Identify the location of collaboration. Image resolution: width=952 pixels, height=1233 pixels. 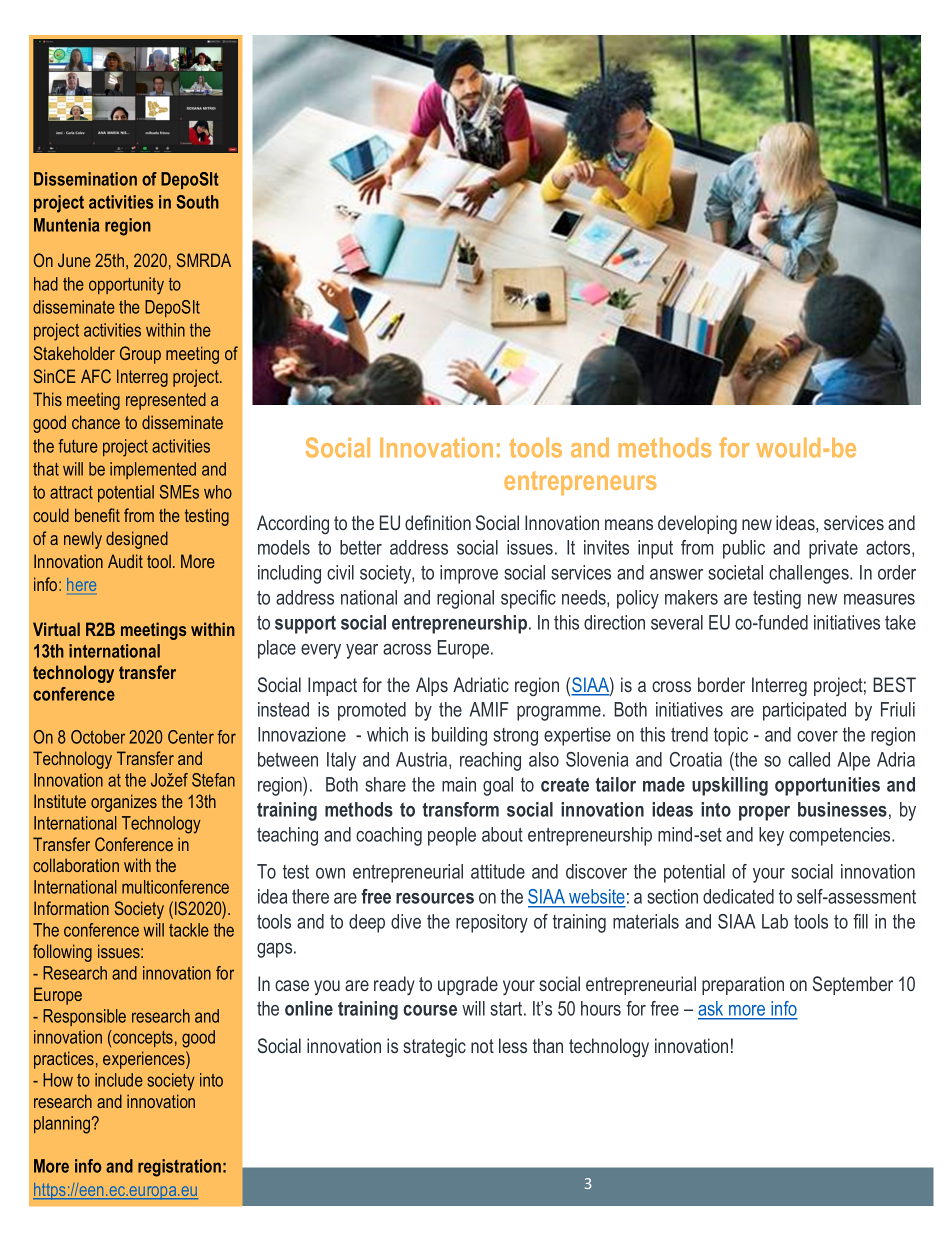
(76, 865).
